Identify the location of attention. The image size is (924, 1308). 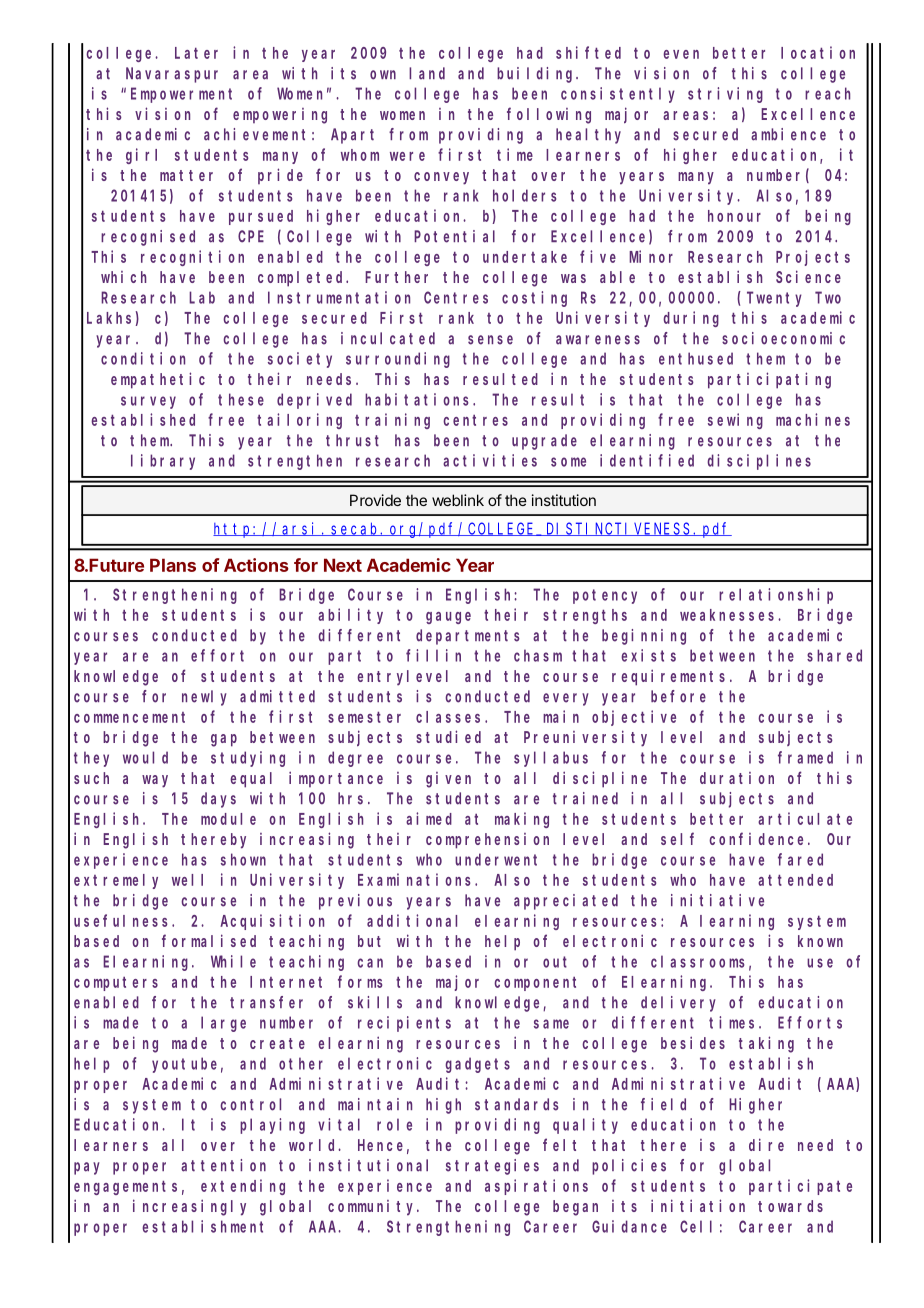
(223, 1165).
